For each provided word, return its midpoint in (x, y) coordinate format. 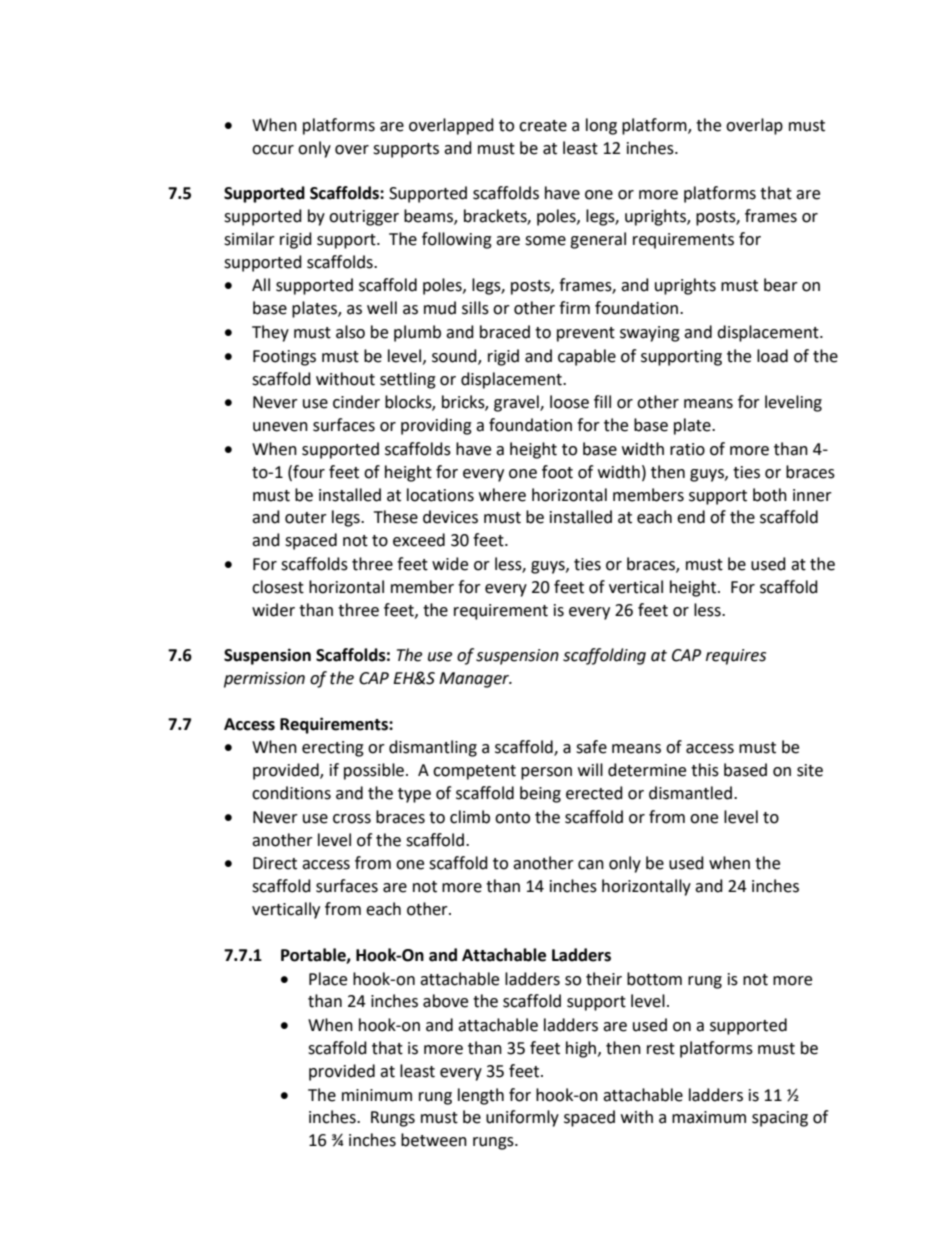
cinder (356, 402)
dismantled (690, 793)
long (601, 126)
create (543, 126)
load (772, 356)
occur (273, 150)
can (591, 865)
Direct (275, 863)
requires (736, 657)
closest (278, 587)
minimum (377, 1095)
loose (569, 402)
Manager (475, 680)
